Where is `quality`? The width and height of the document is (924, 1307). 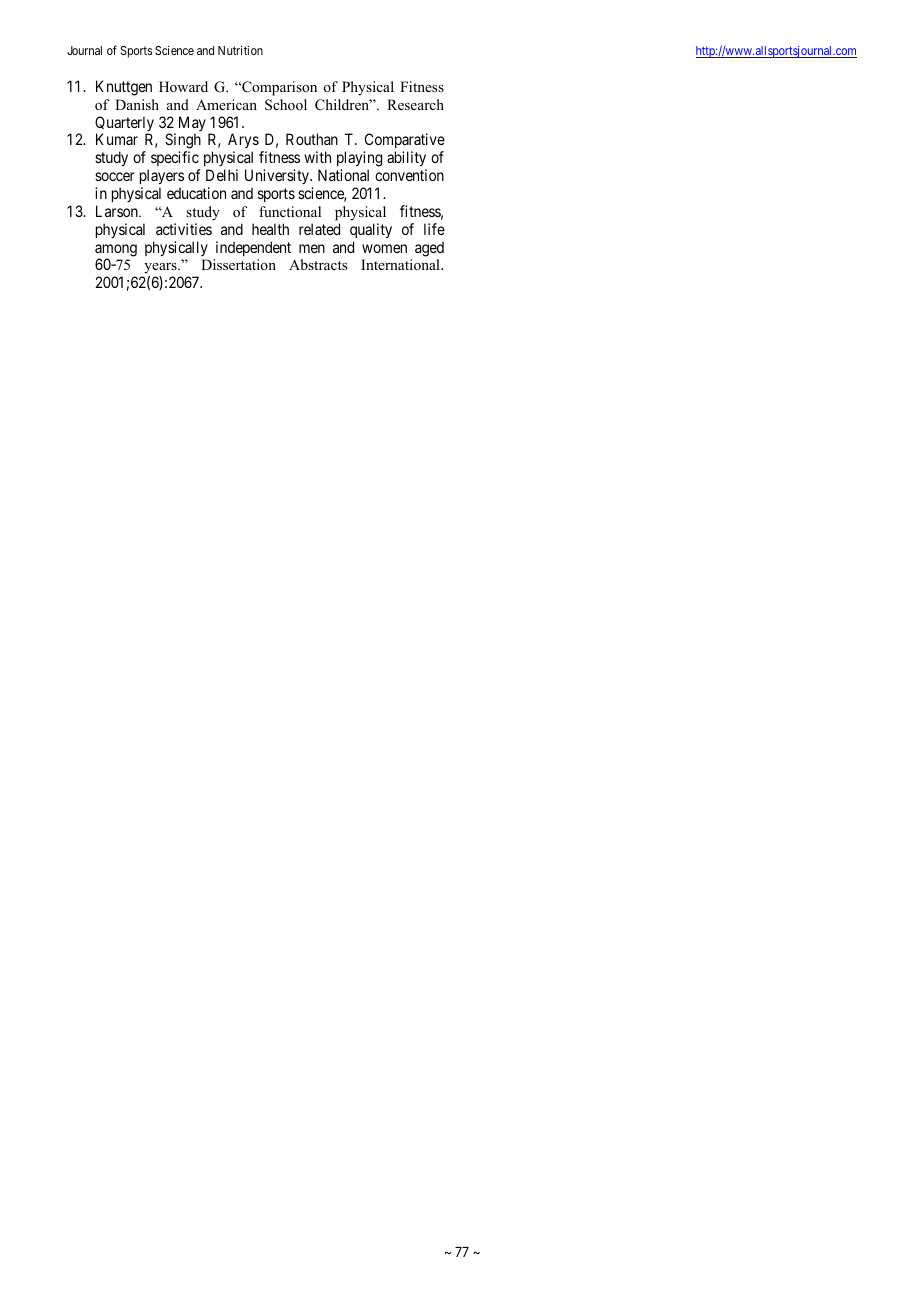 quality is located at coordinates (371, 230).
